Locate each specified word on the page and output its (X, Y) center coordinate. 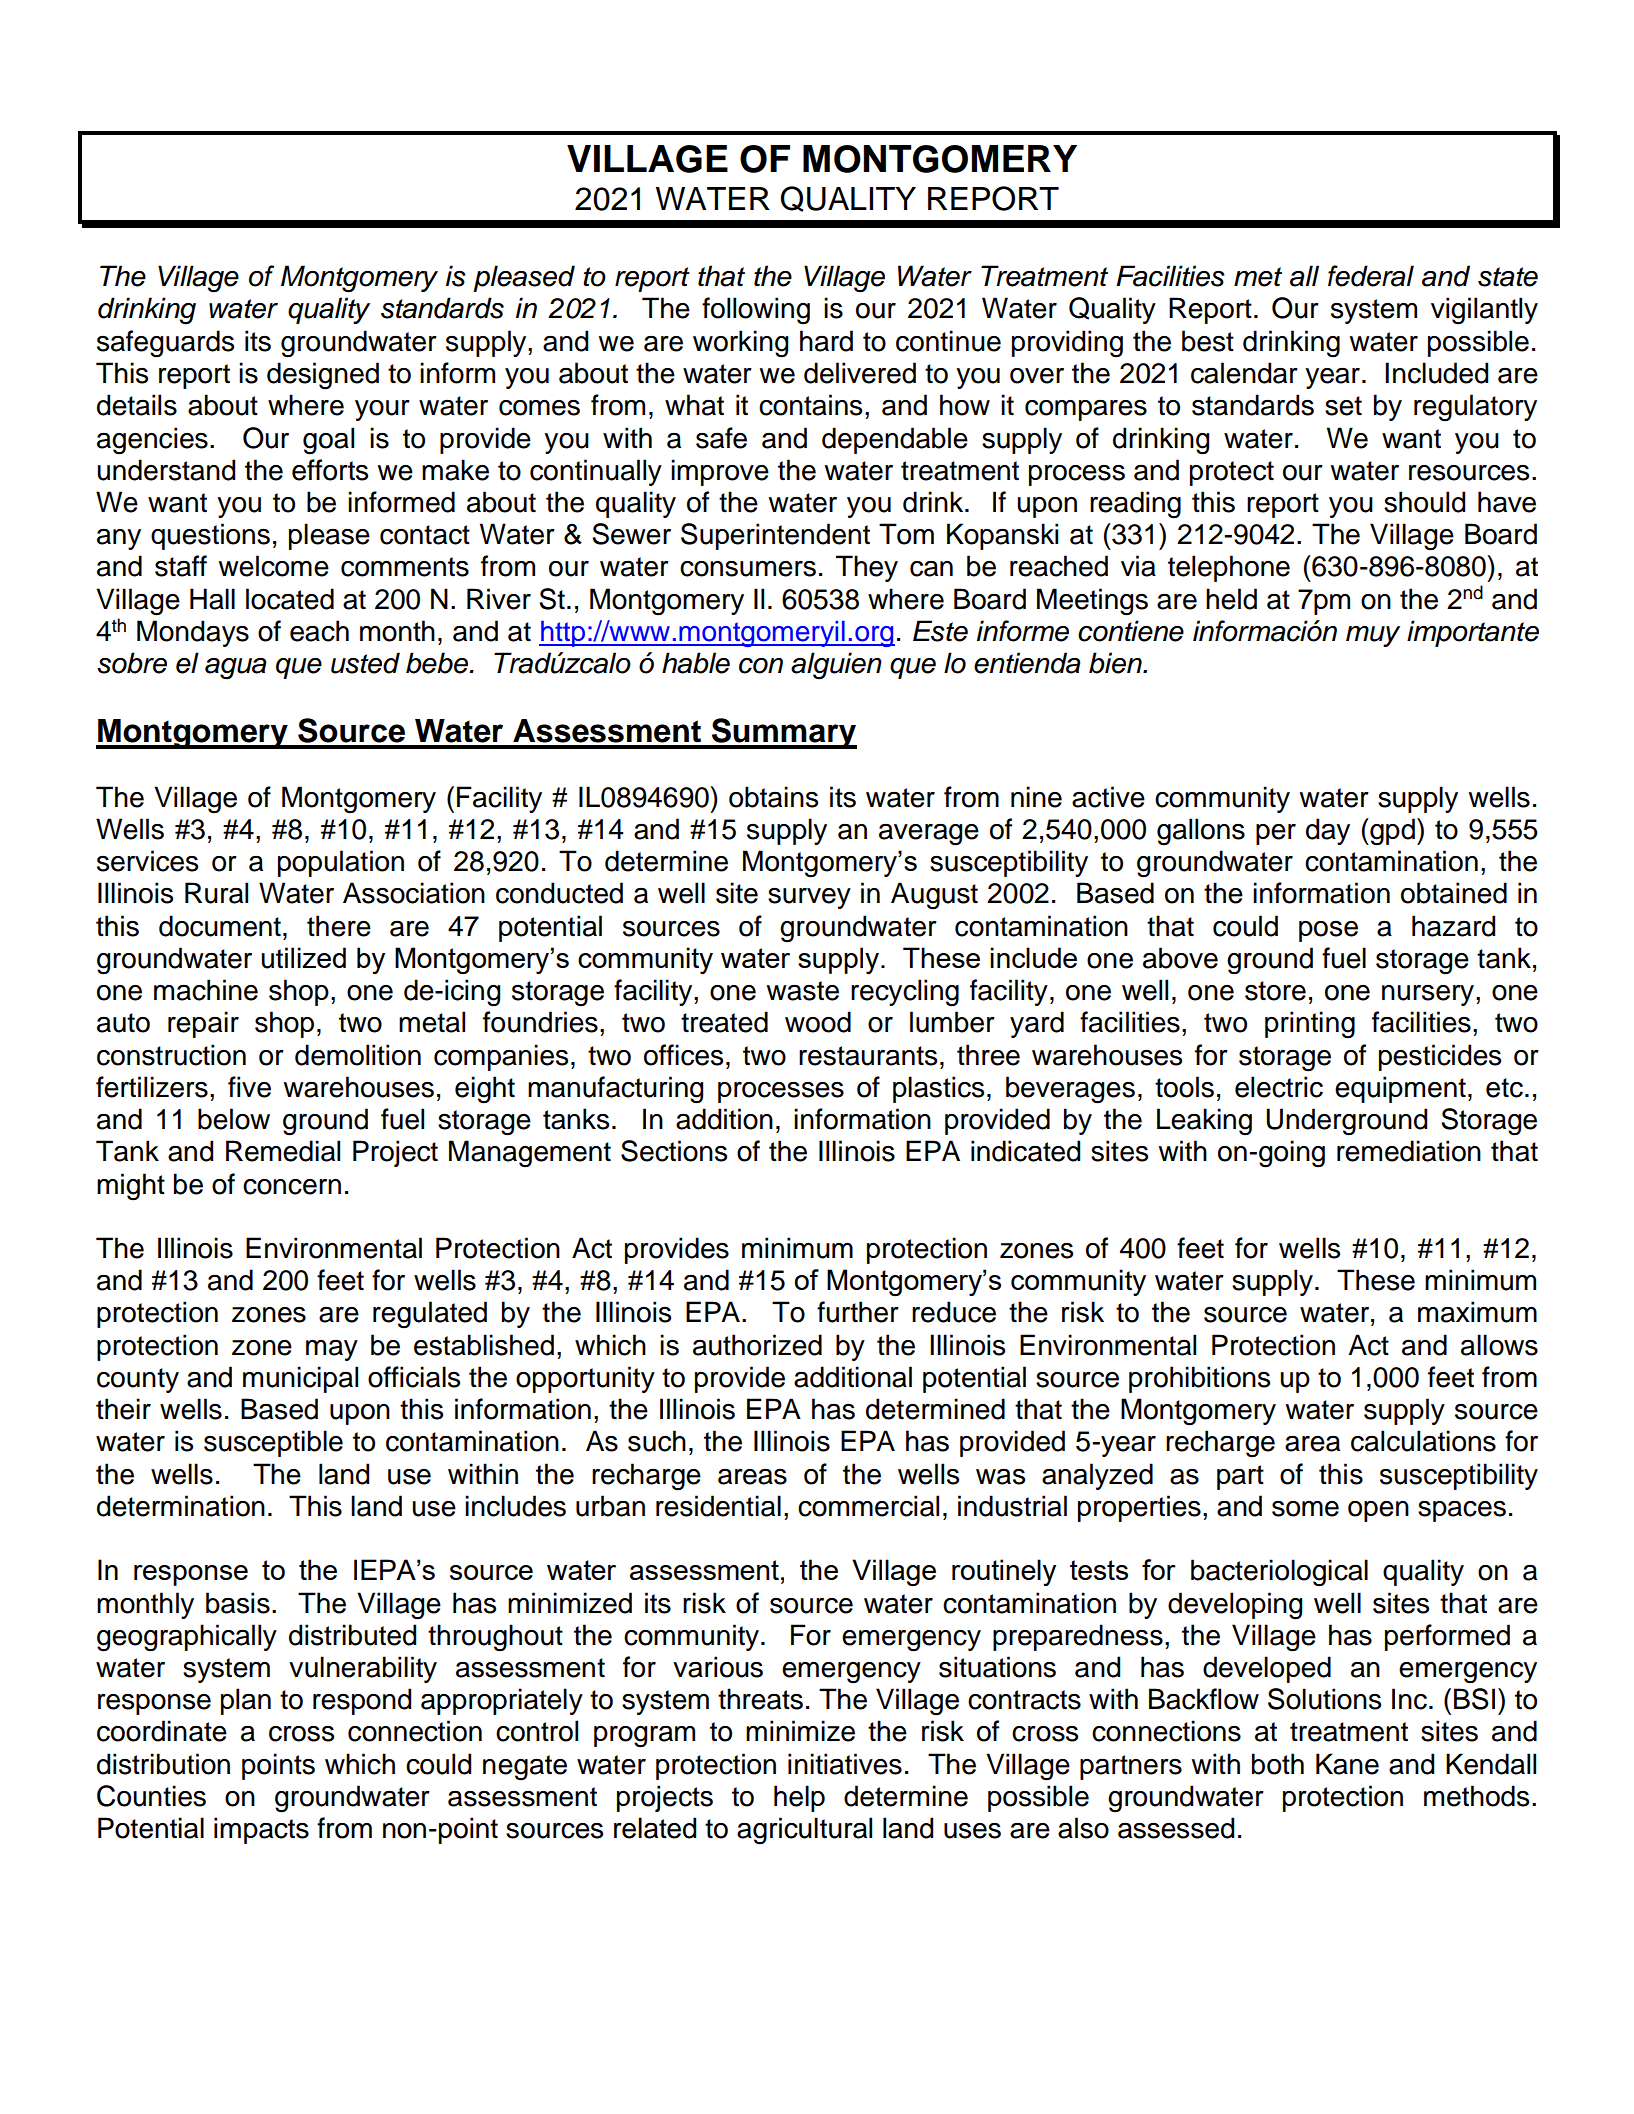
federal (1371, 276)
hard (826, 341)
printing (1310, 1025)
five (249, 1087)
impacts (261, 1830)
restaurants (868, 1056)
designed (323, 376)
